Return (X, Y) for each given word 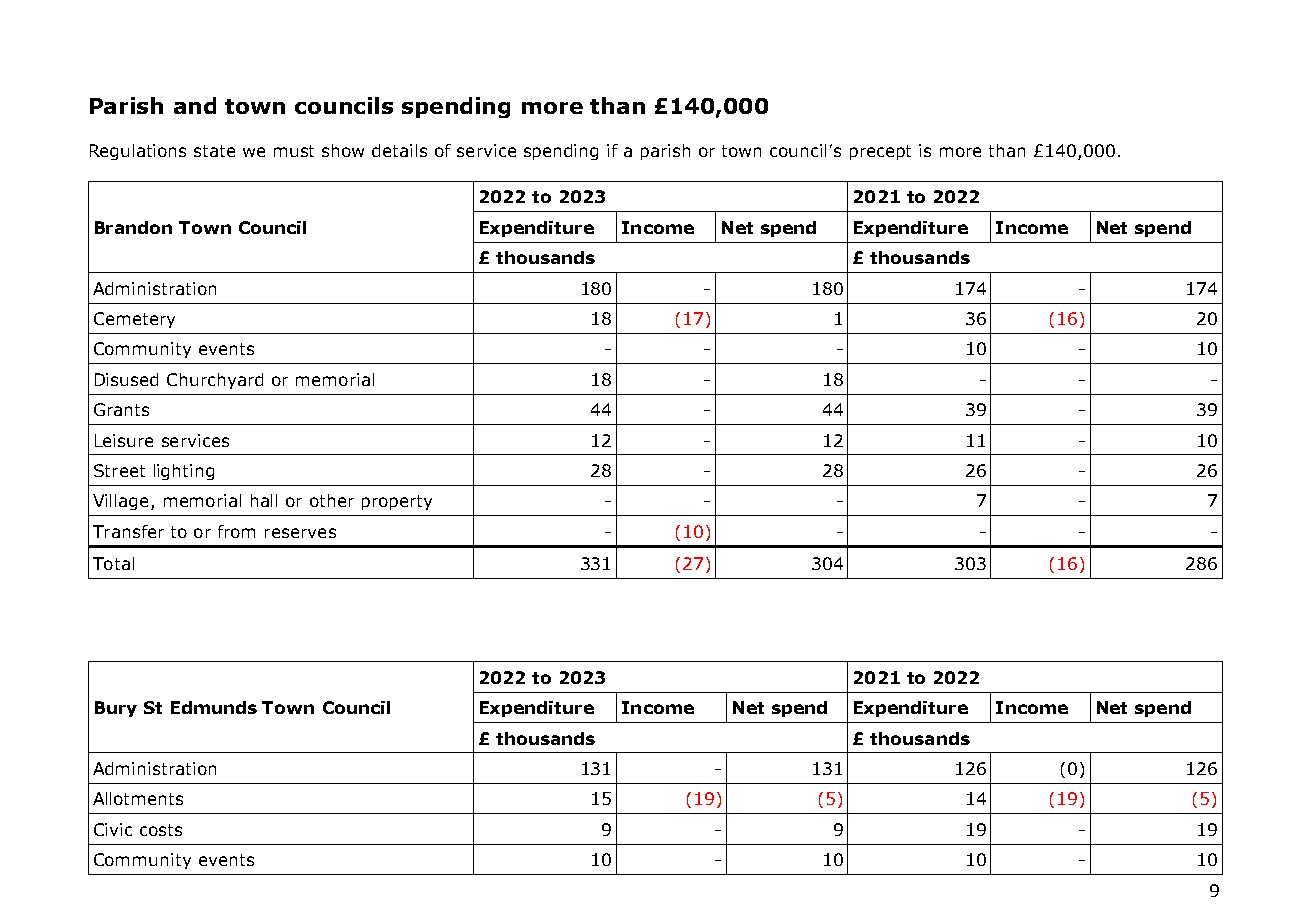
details (399, 150)
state (214, 151)
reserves (300, 533)
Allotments (138, 798)
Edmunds (214, 707)
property (397, 502)
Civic (113, 829)
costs (161, 830)
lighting (184, 472)
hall (264, 500)
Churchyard (215, 381)
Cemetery (134, 320)
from (236, 531)
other (332, 500)
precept (880, 152)
